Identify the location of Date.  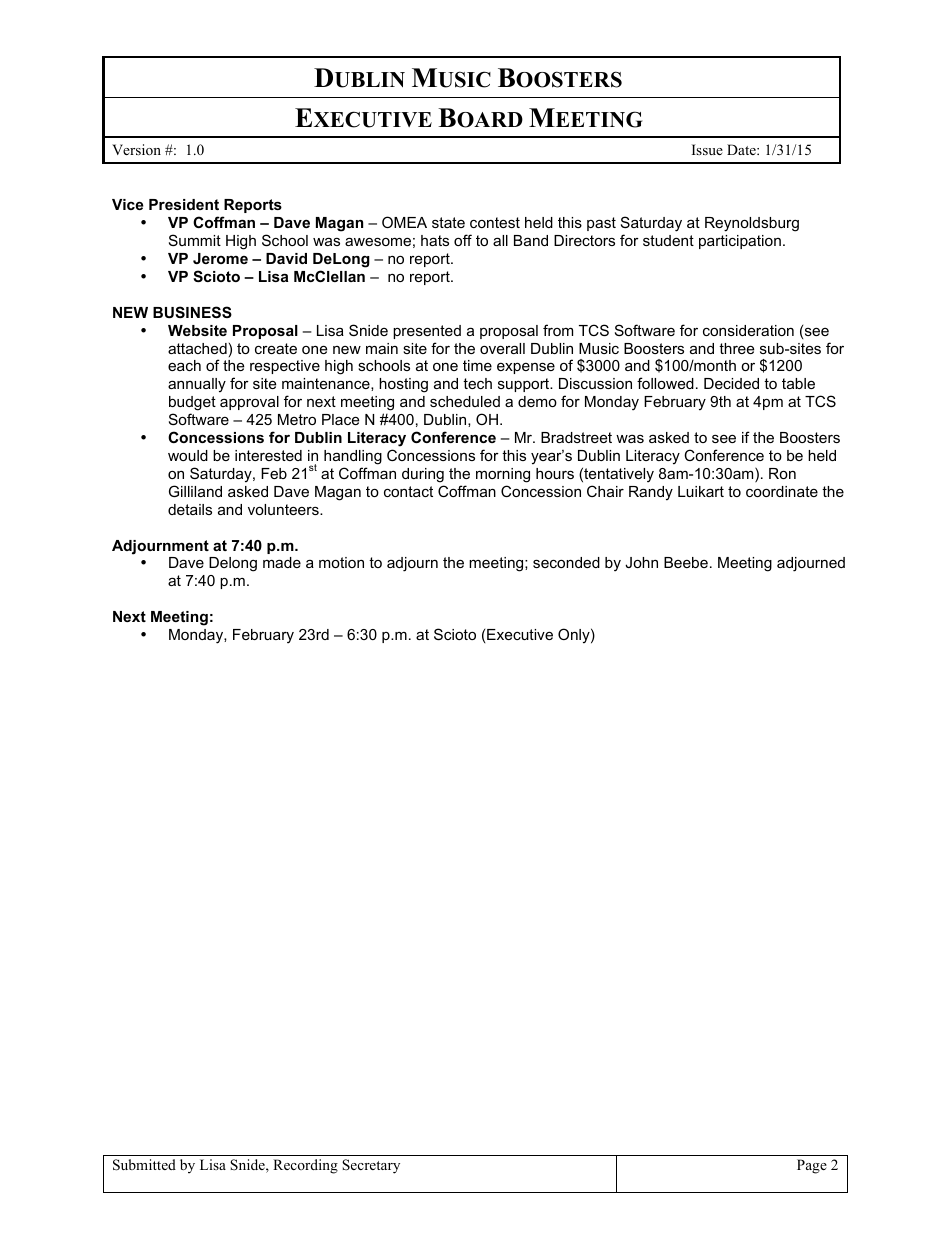
(742, 149).
